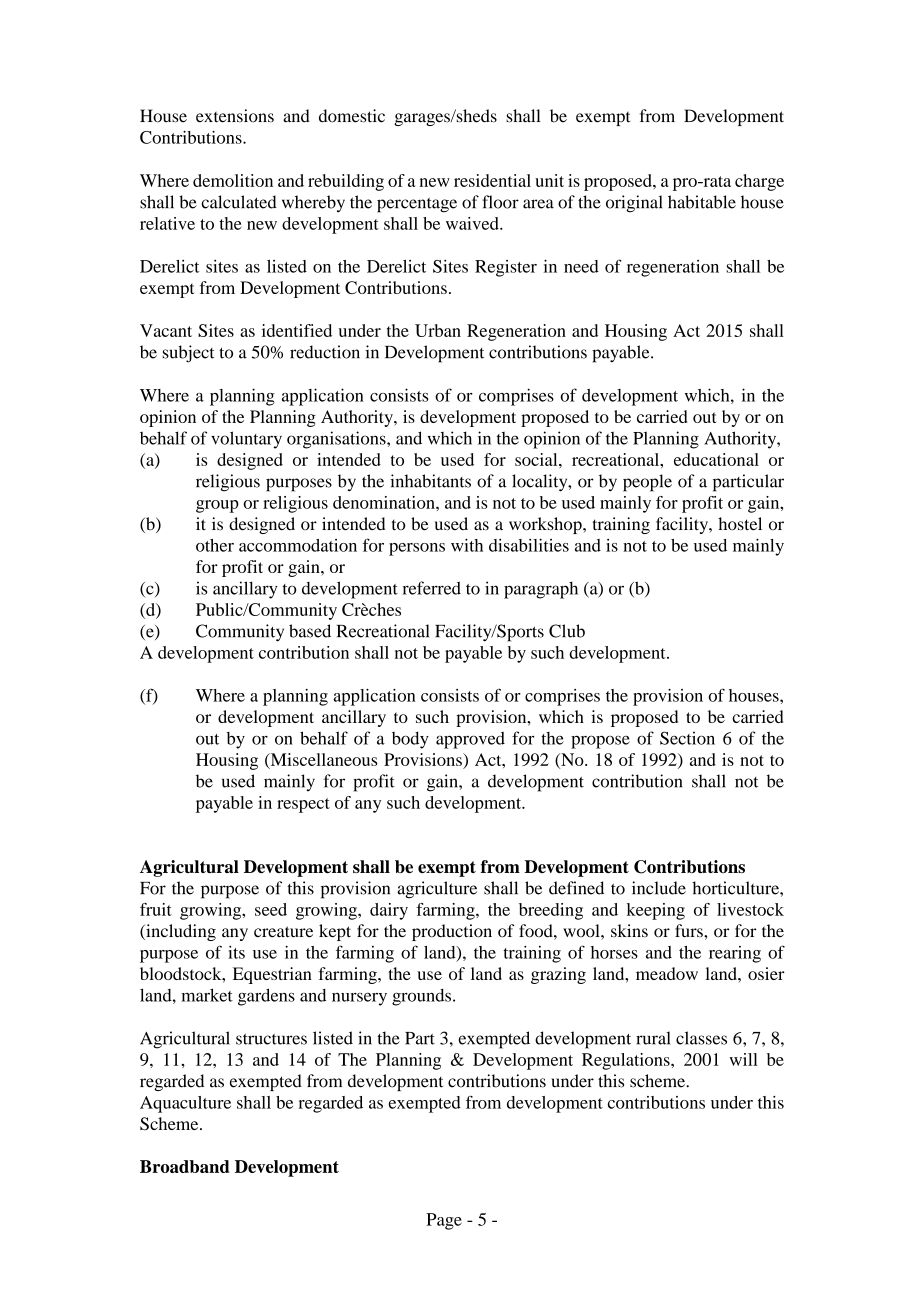 The height and width of the screenshot is (1307, 924). I want to click on habitable, so click(702, 202).
